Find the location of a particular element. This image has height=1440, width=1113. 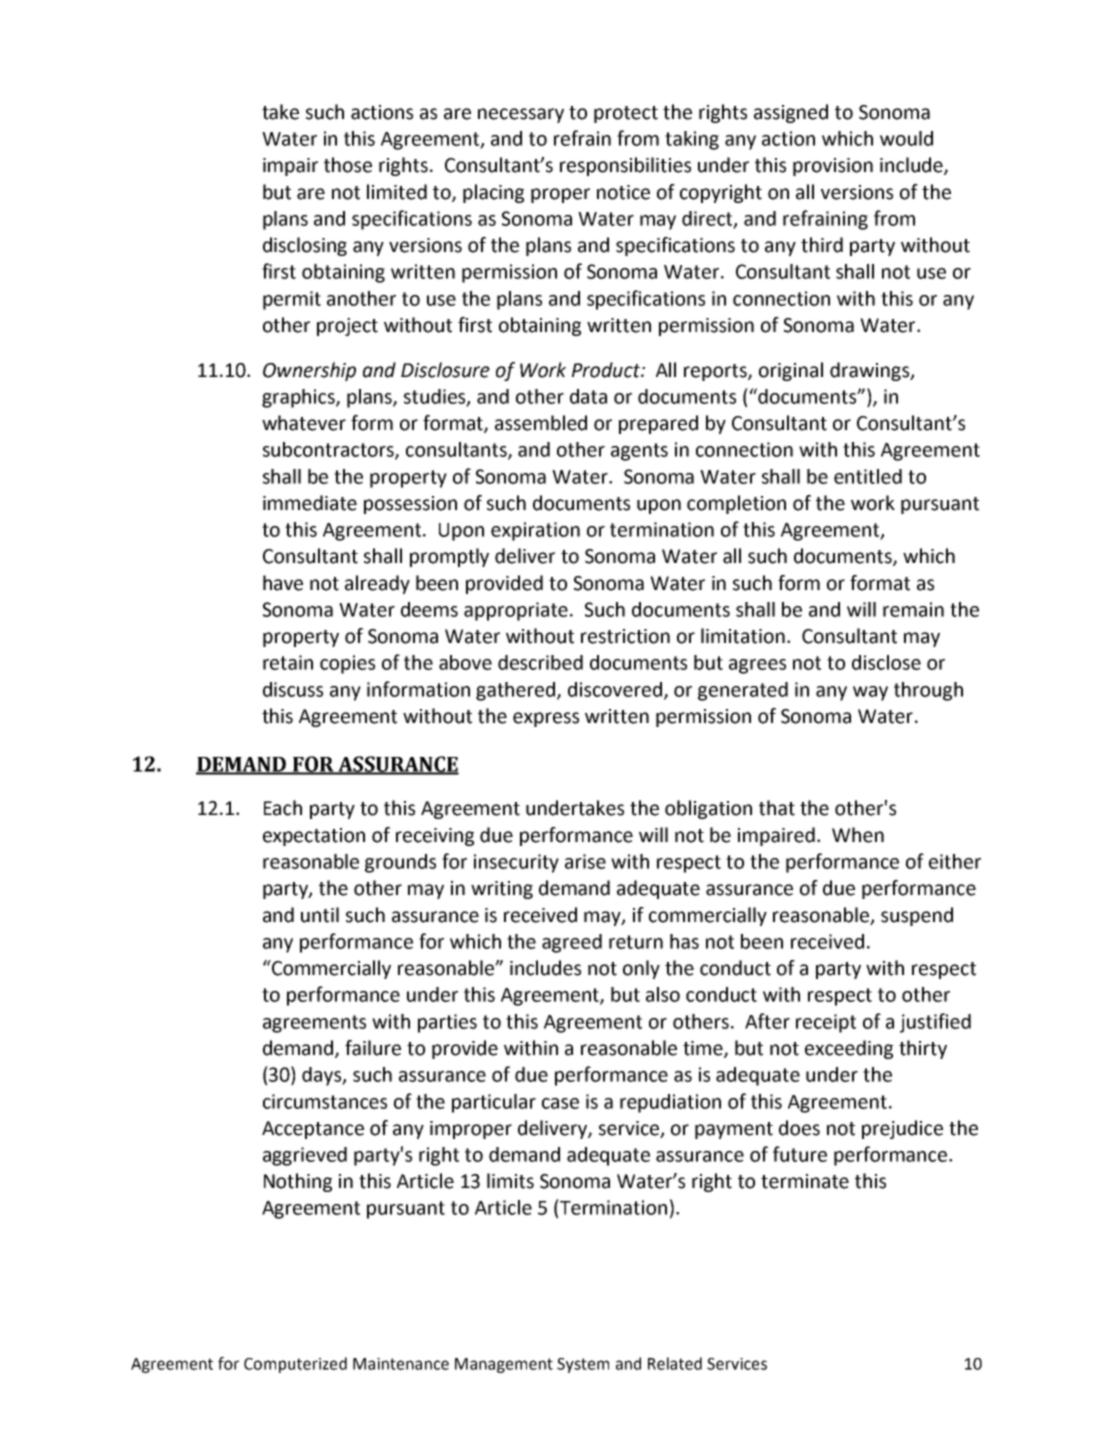

would is located at coordinates (906, 138).
